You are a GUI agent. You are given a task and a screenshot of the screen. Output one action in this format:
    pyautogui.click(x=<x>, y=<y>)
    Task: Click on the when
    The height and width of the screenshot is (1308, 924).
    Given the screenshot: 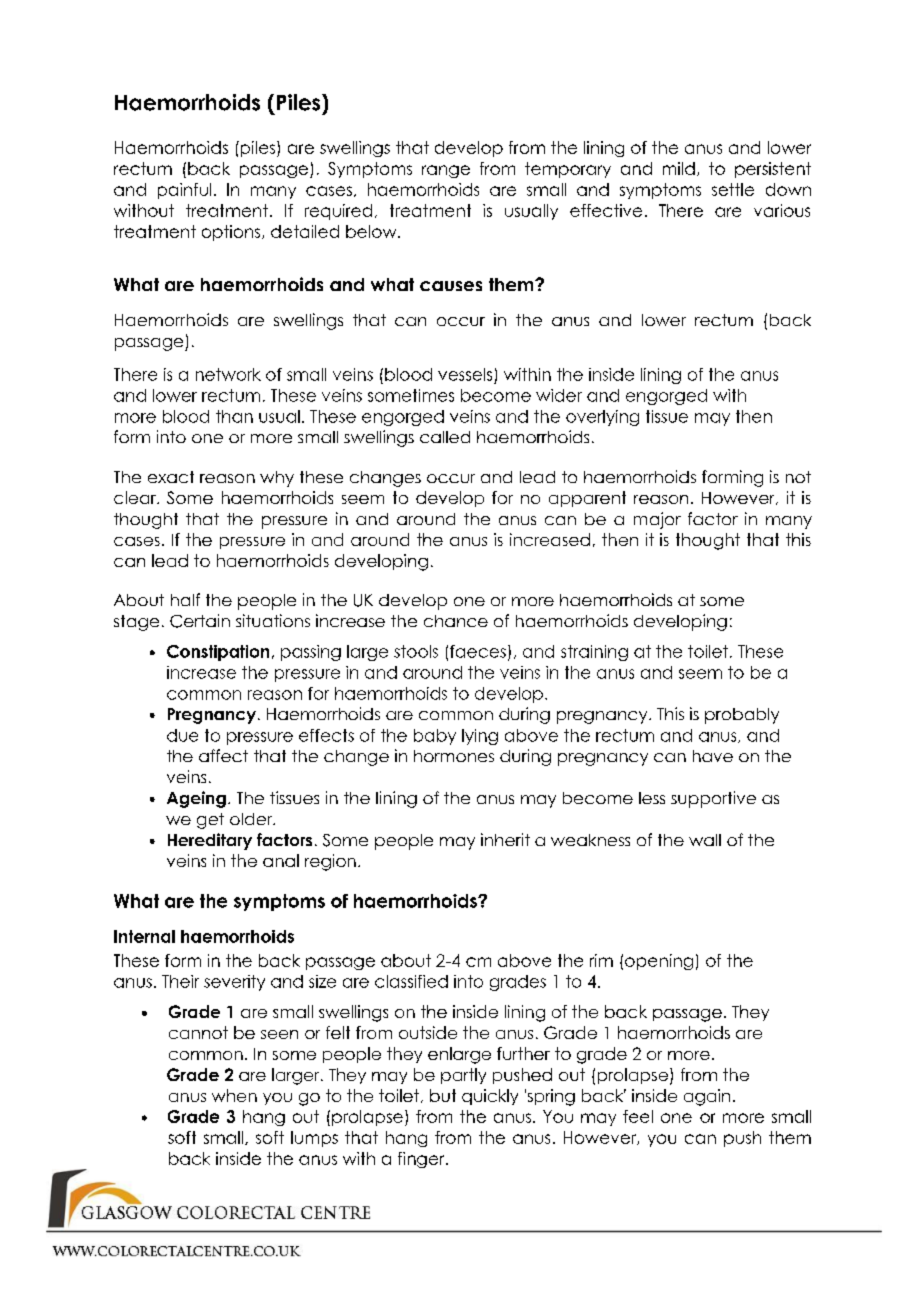 What is the action you would take?
    pyautogui.click(x=234, y=1095)
